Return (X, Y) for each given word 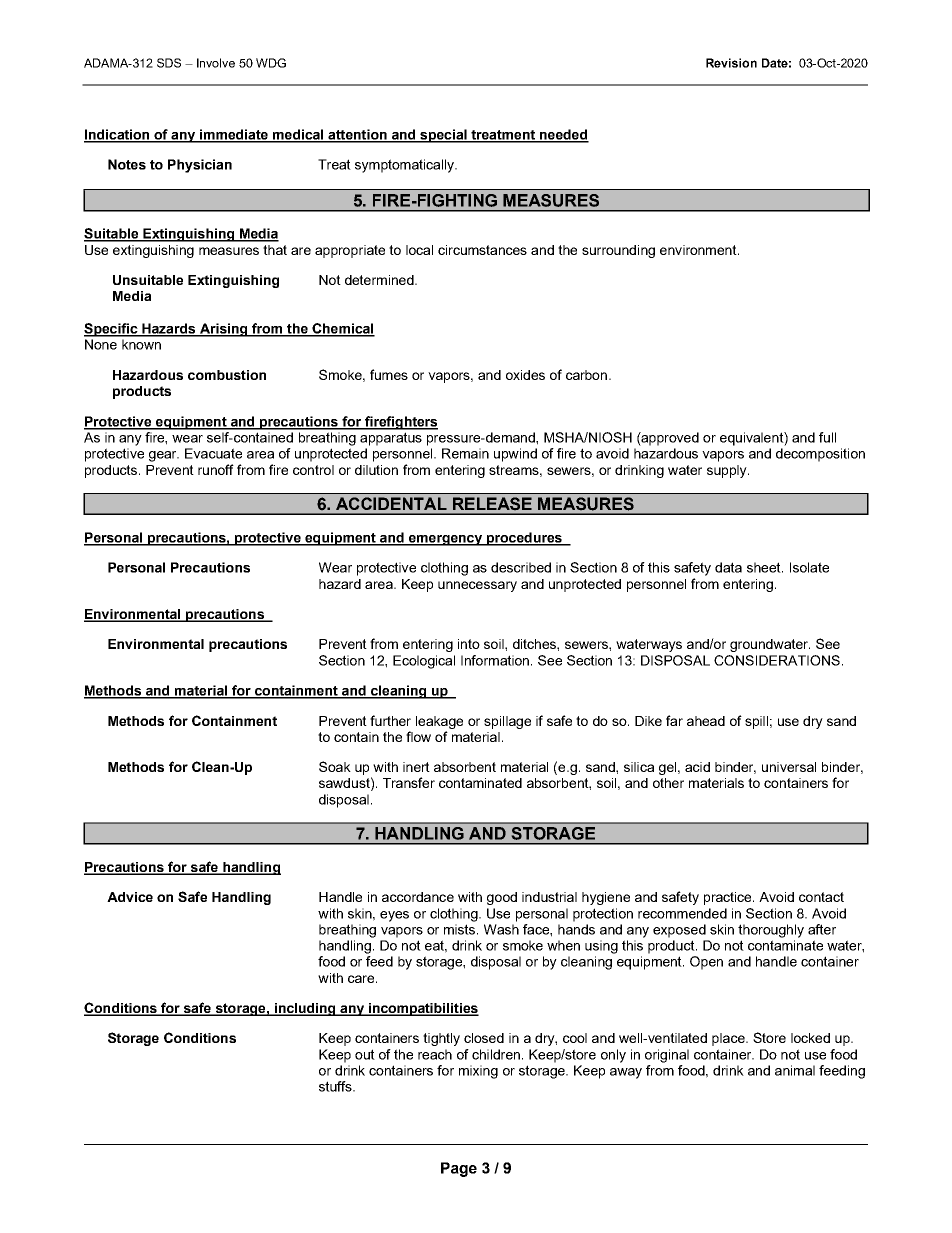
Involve (216, 63)
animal (795, 1070)
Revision (731, 63)
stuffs (336, 1086)
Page (459, 1169)
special (443, 136)
